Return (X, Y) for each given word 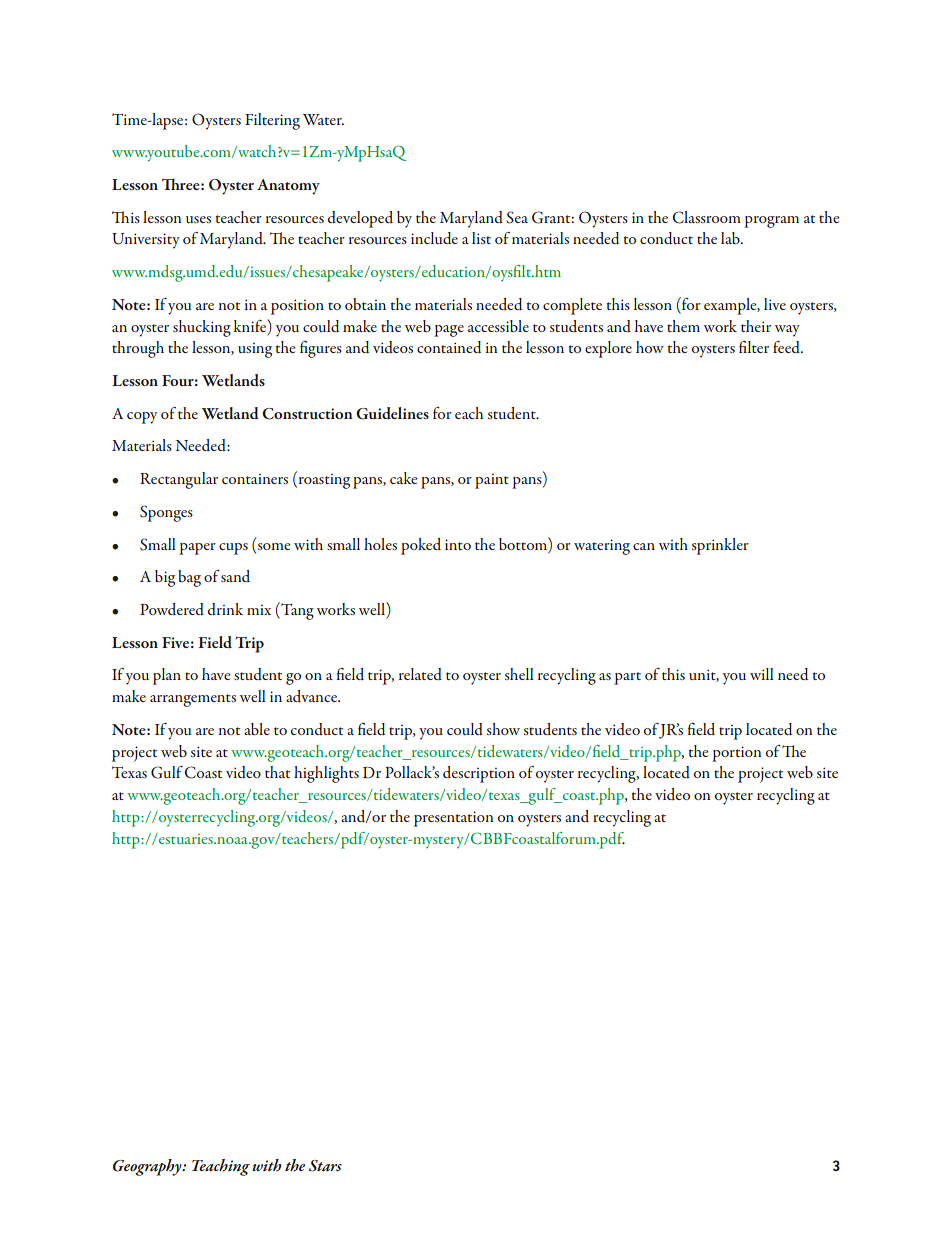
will (762, 674)
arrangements (193, 700)
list (481, 238)
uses (198, 219)
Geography (148, 1167)
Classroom (706, 217)
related (420, 674)
